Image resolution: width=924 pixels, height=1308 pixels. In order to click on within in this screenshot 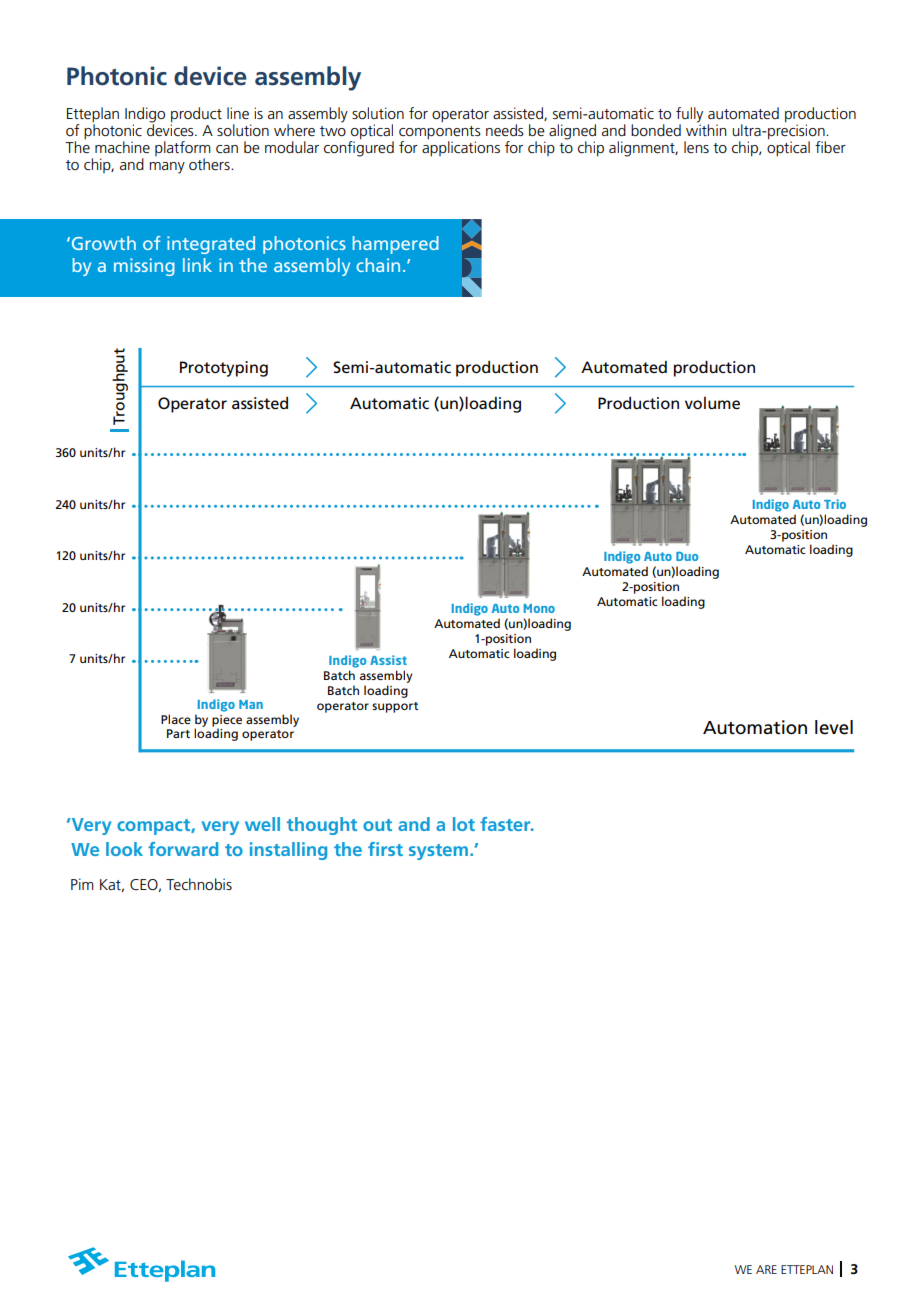, I will do `click(706, 129)`.
